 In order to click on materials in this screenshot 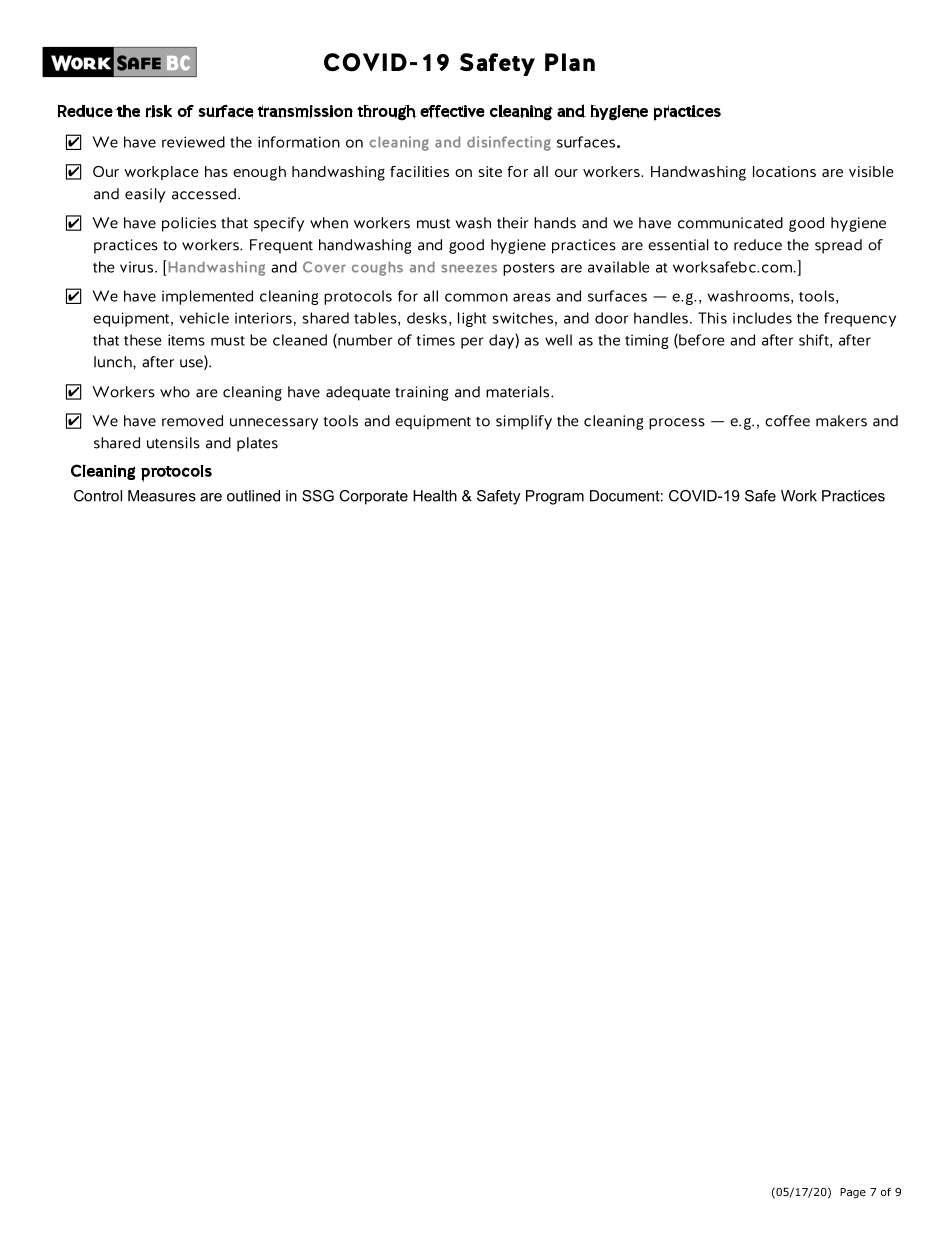, I will do `click(519, 392)`.
